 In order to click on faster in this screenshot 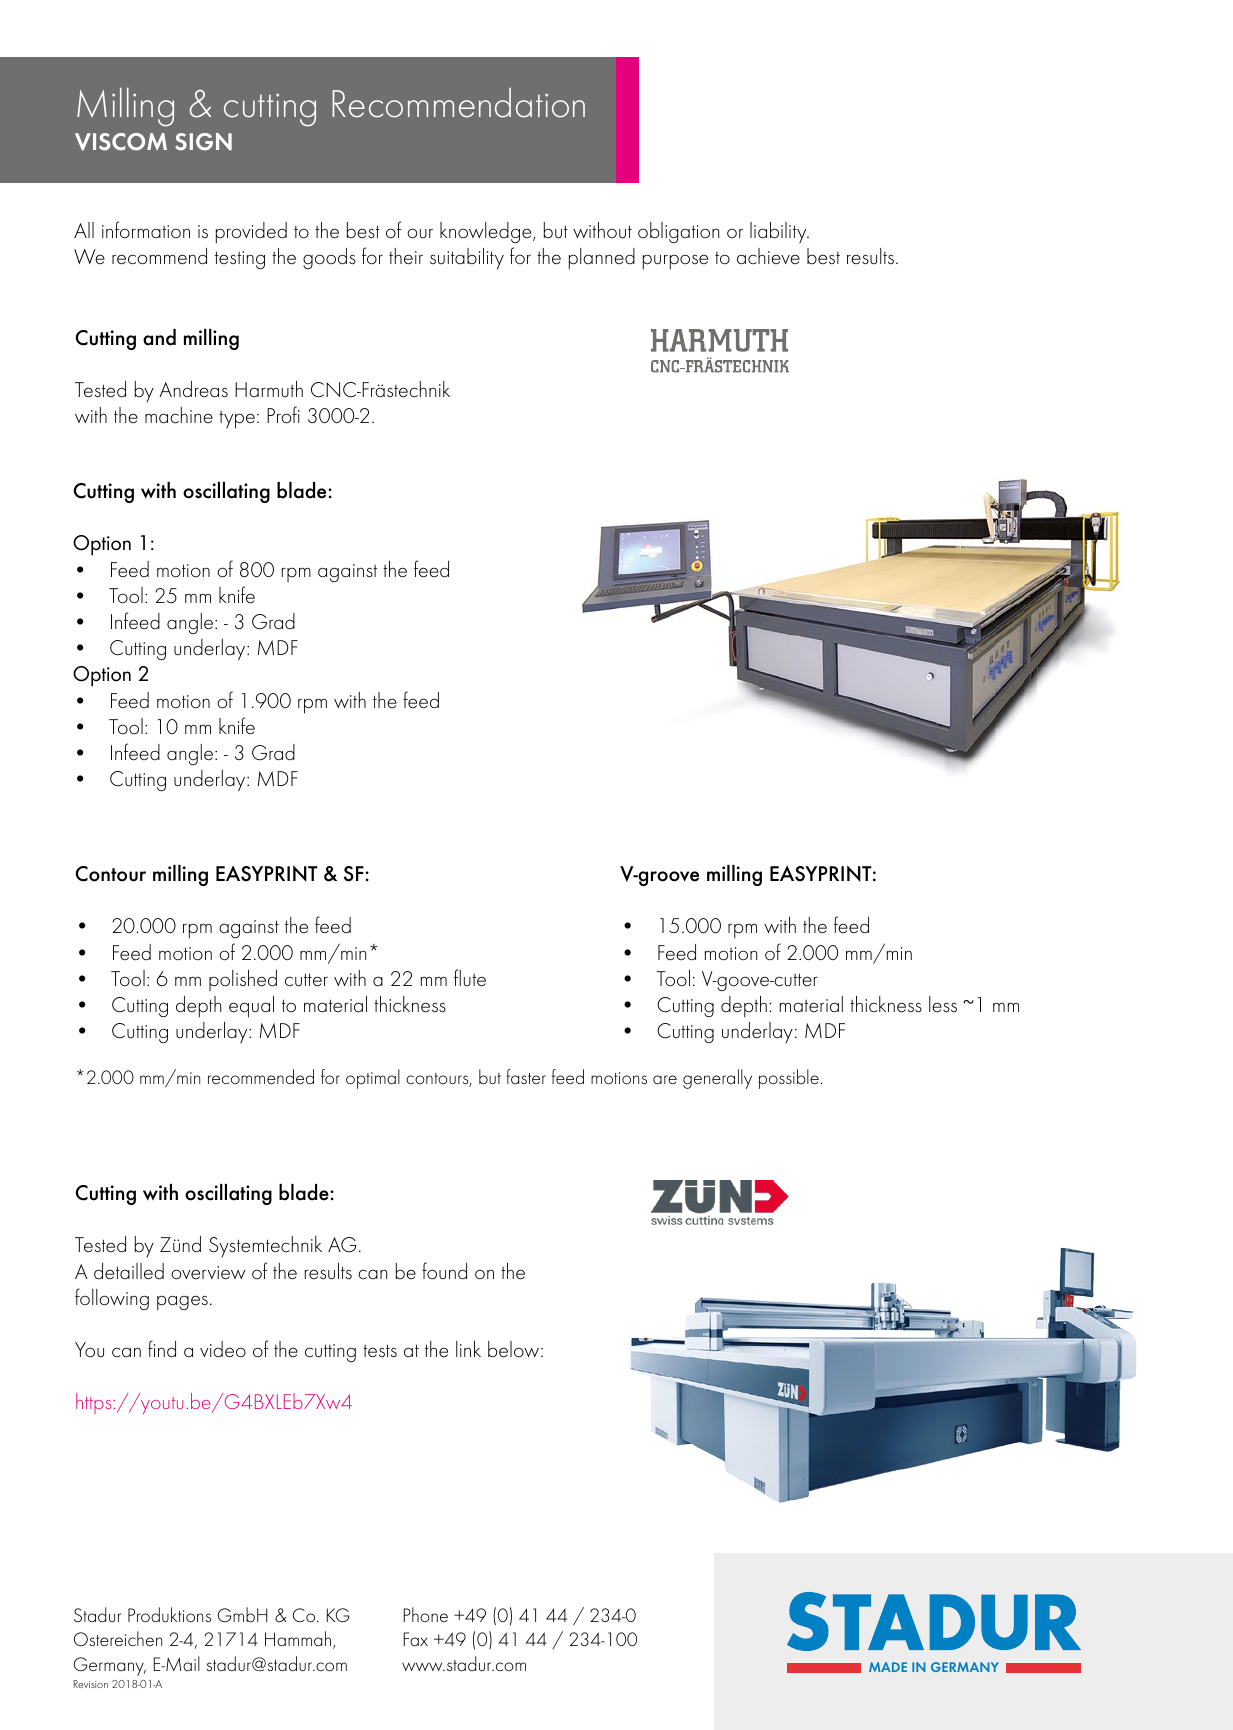, I will do `click(526, 1076)`.
